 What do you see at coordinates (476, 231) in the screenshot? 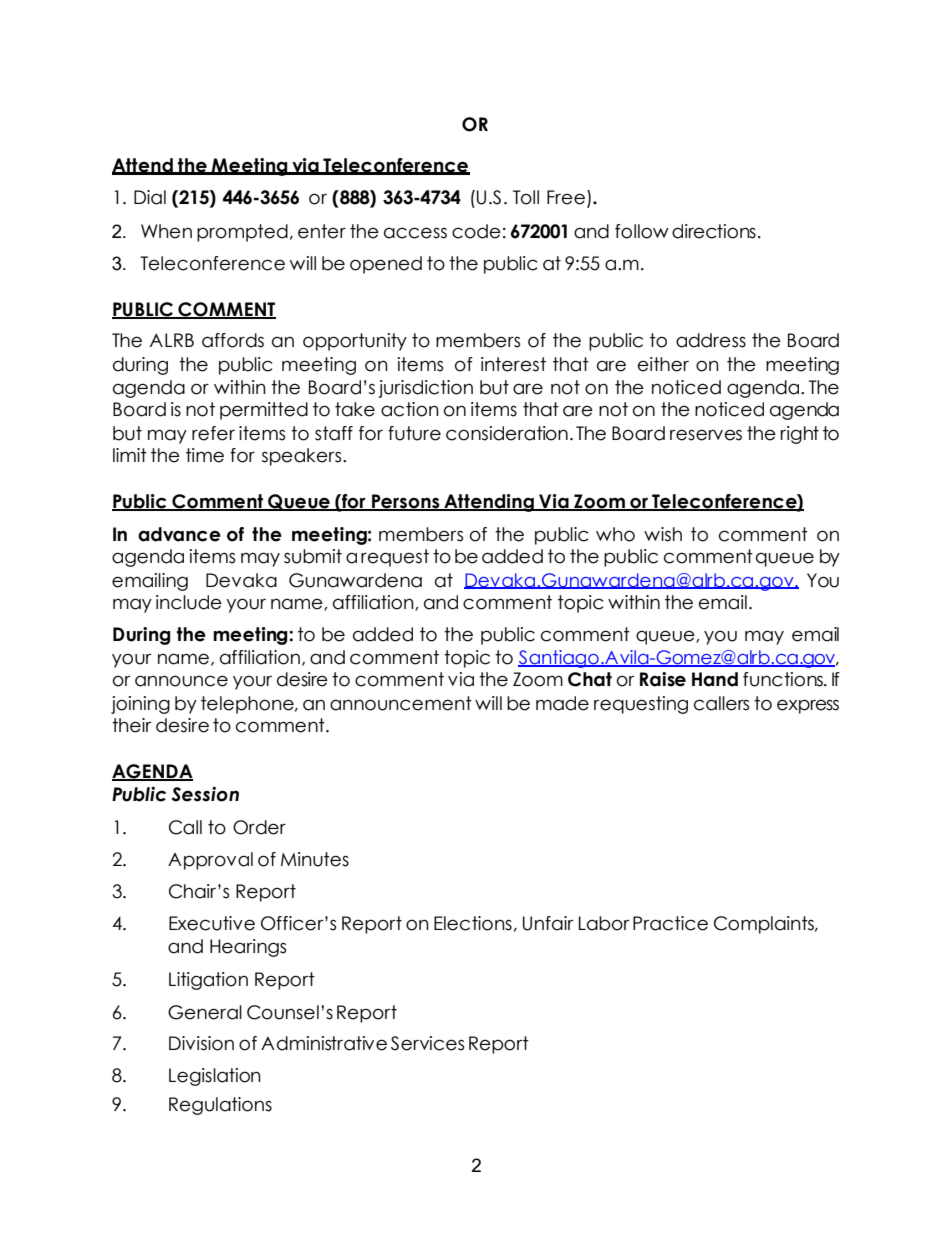
I see `code` at bounding box center [476, 231].
